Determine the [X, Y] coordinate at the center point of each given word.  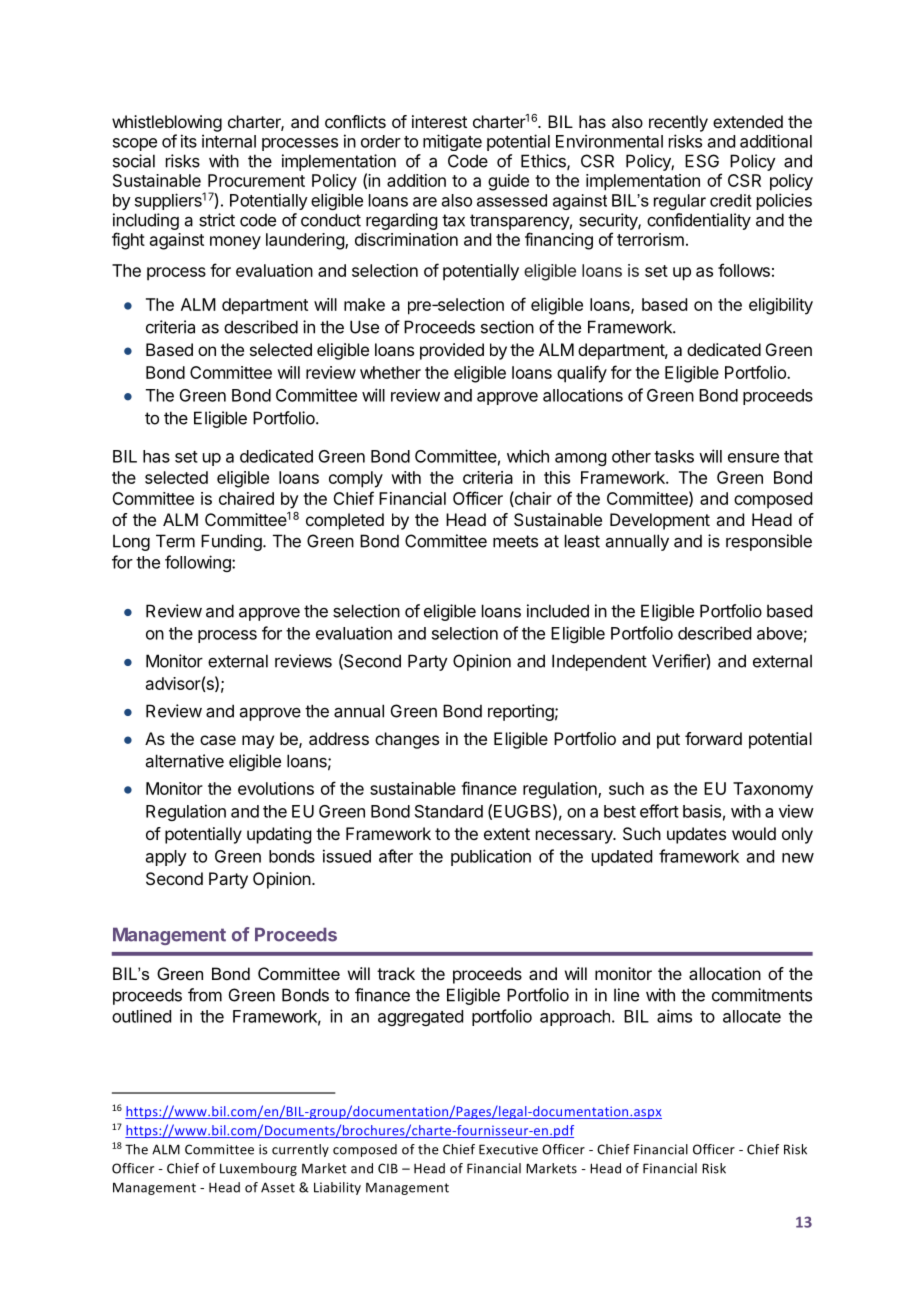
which [528, 456]
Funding [231, 542]
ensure [753, 458]
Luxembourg [258, 1169]
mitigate [452, 142]
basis [702, 811]
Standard [449, 811]
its [189, 141]
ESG [702, 161]
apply [166, 858]
